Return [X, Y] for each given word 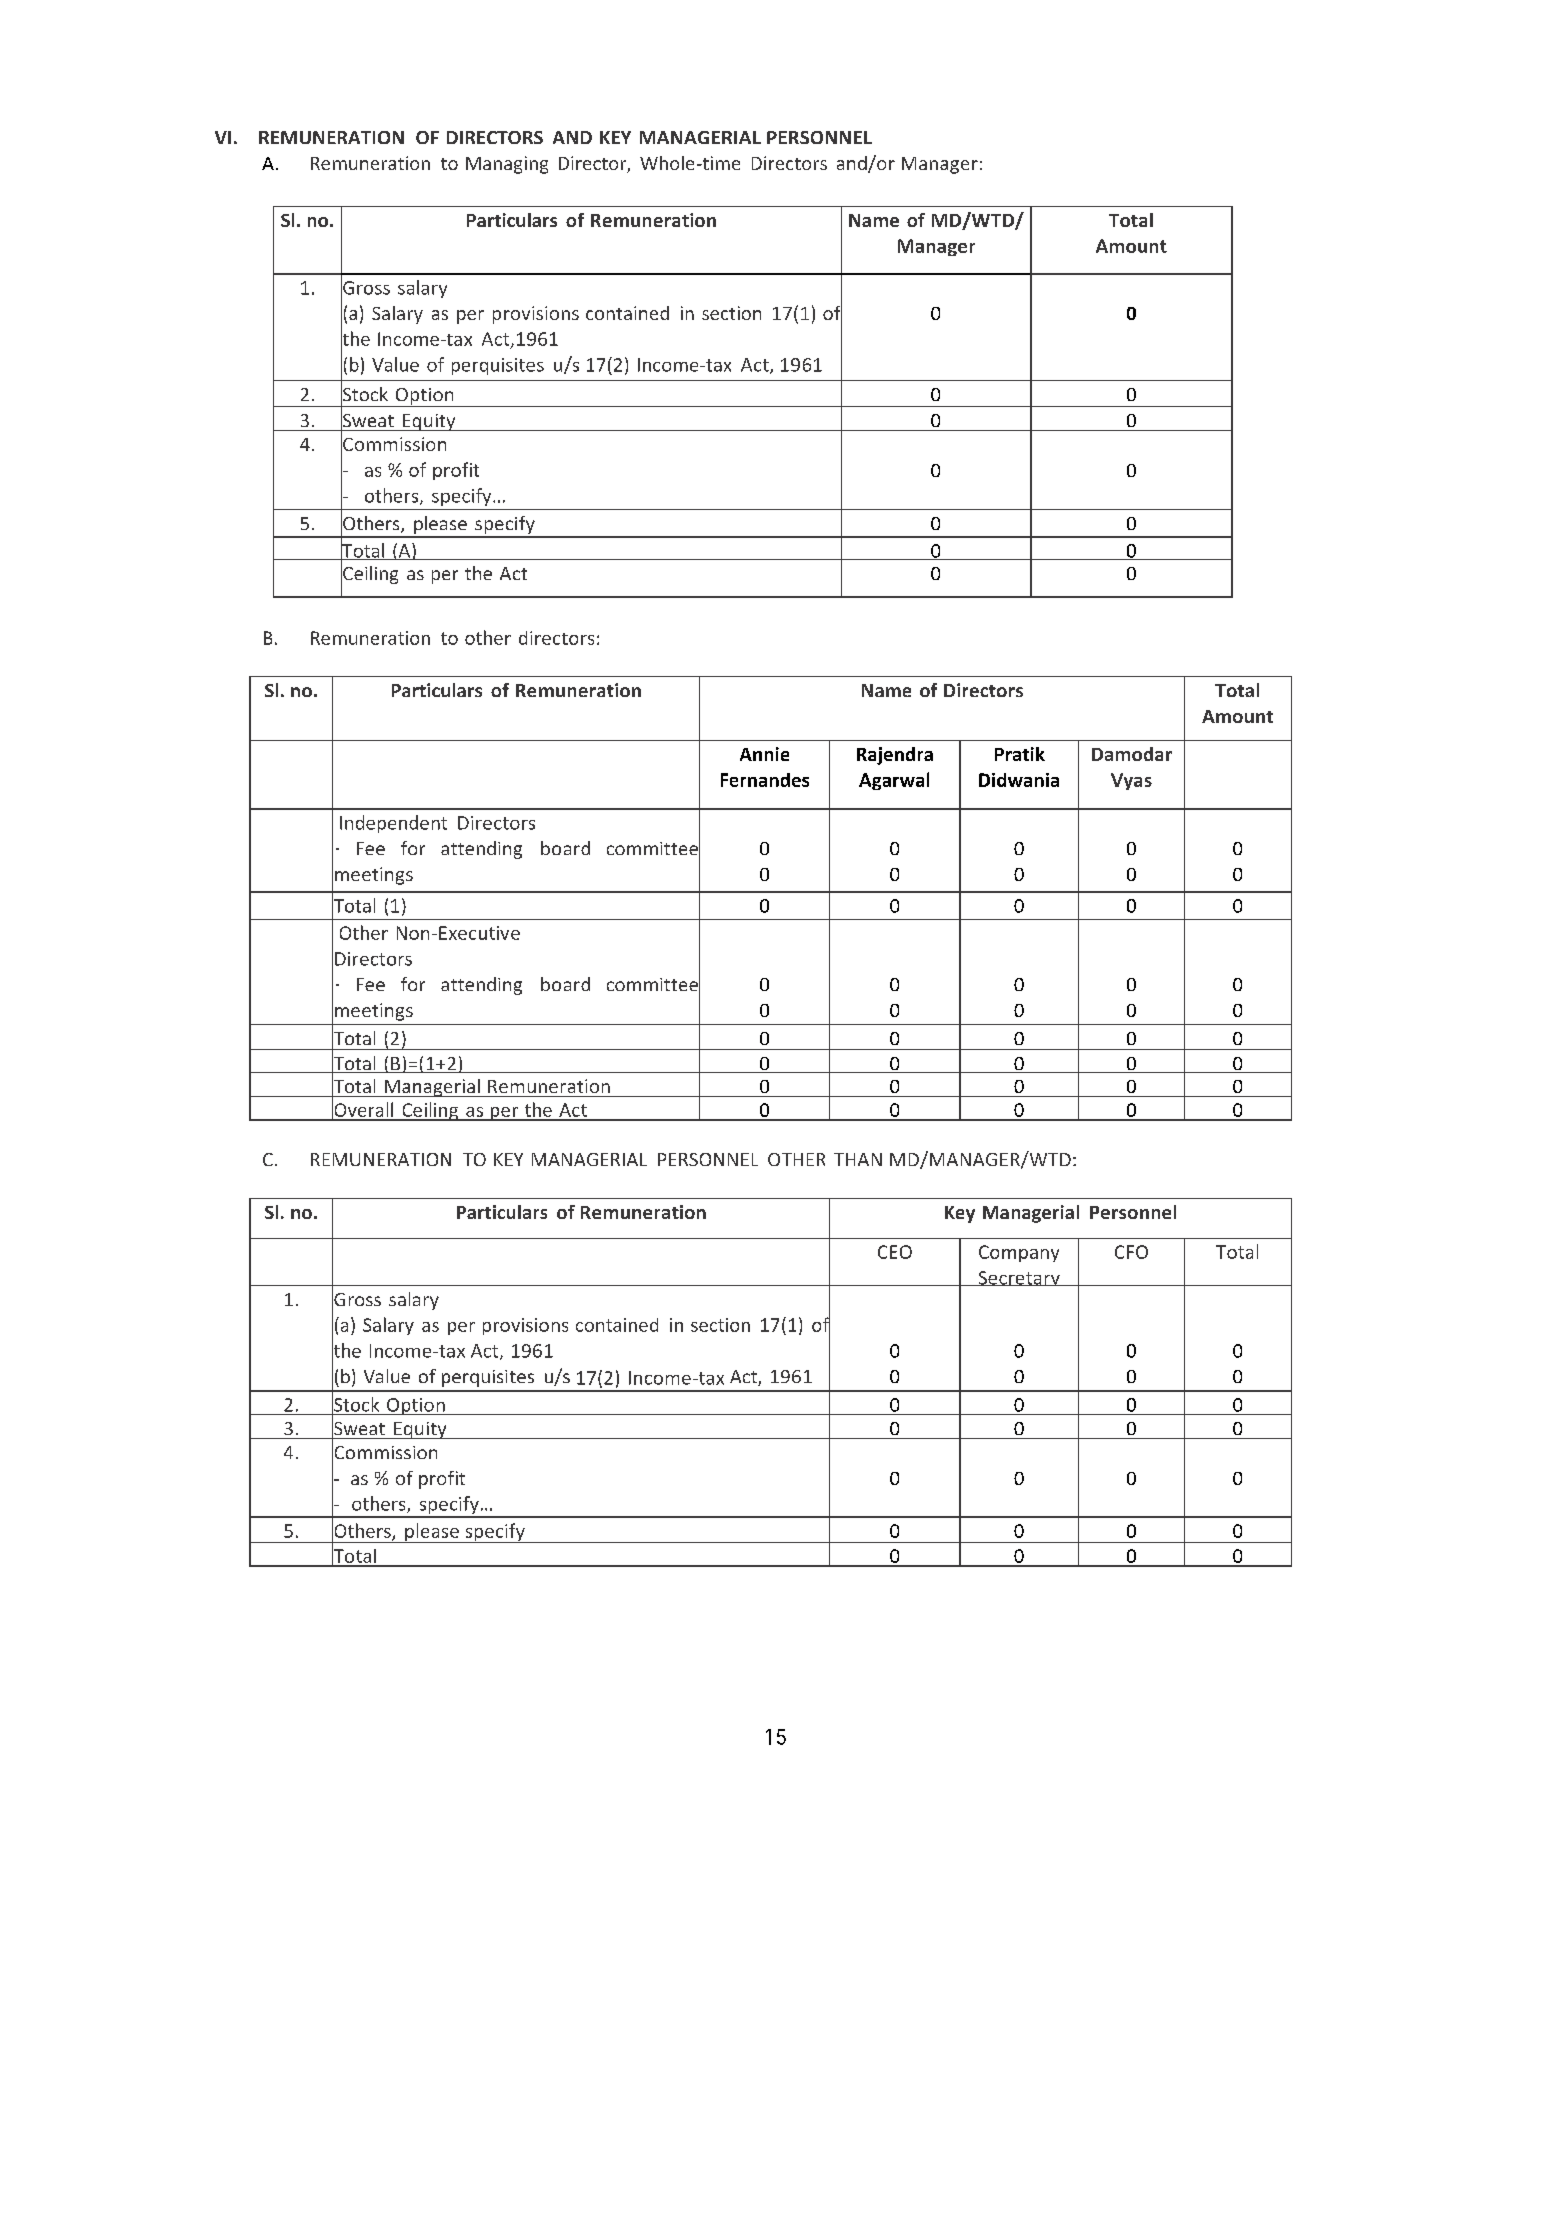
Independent [393, 824]
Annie [764, 754]
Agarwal [894, 781]
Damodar [1132, 754]
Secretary [1019, 1278]
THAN [858, 1159]
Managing [507, 165]
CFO [1131, 1252]
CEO [895, 1252]
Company [1019, 1253]
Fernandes [765, 780]
